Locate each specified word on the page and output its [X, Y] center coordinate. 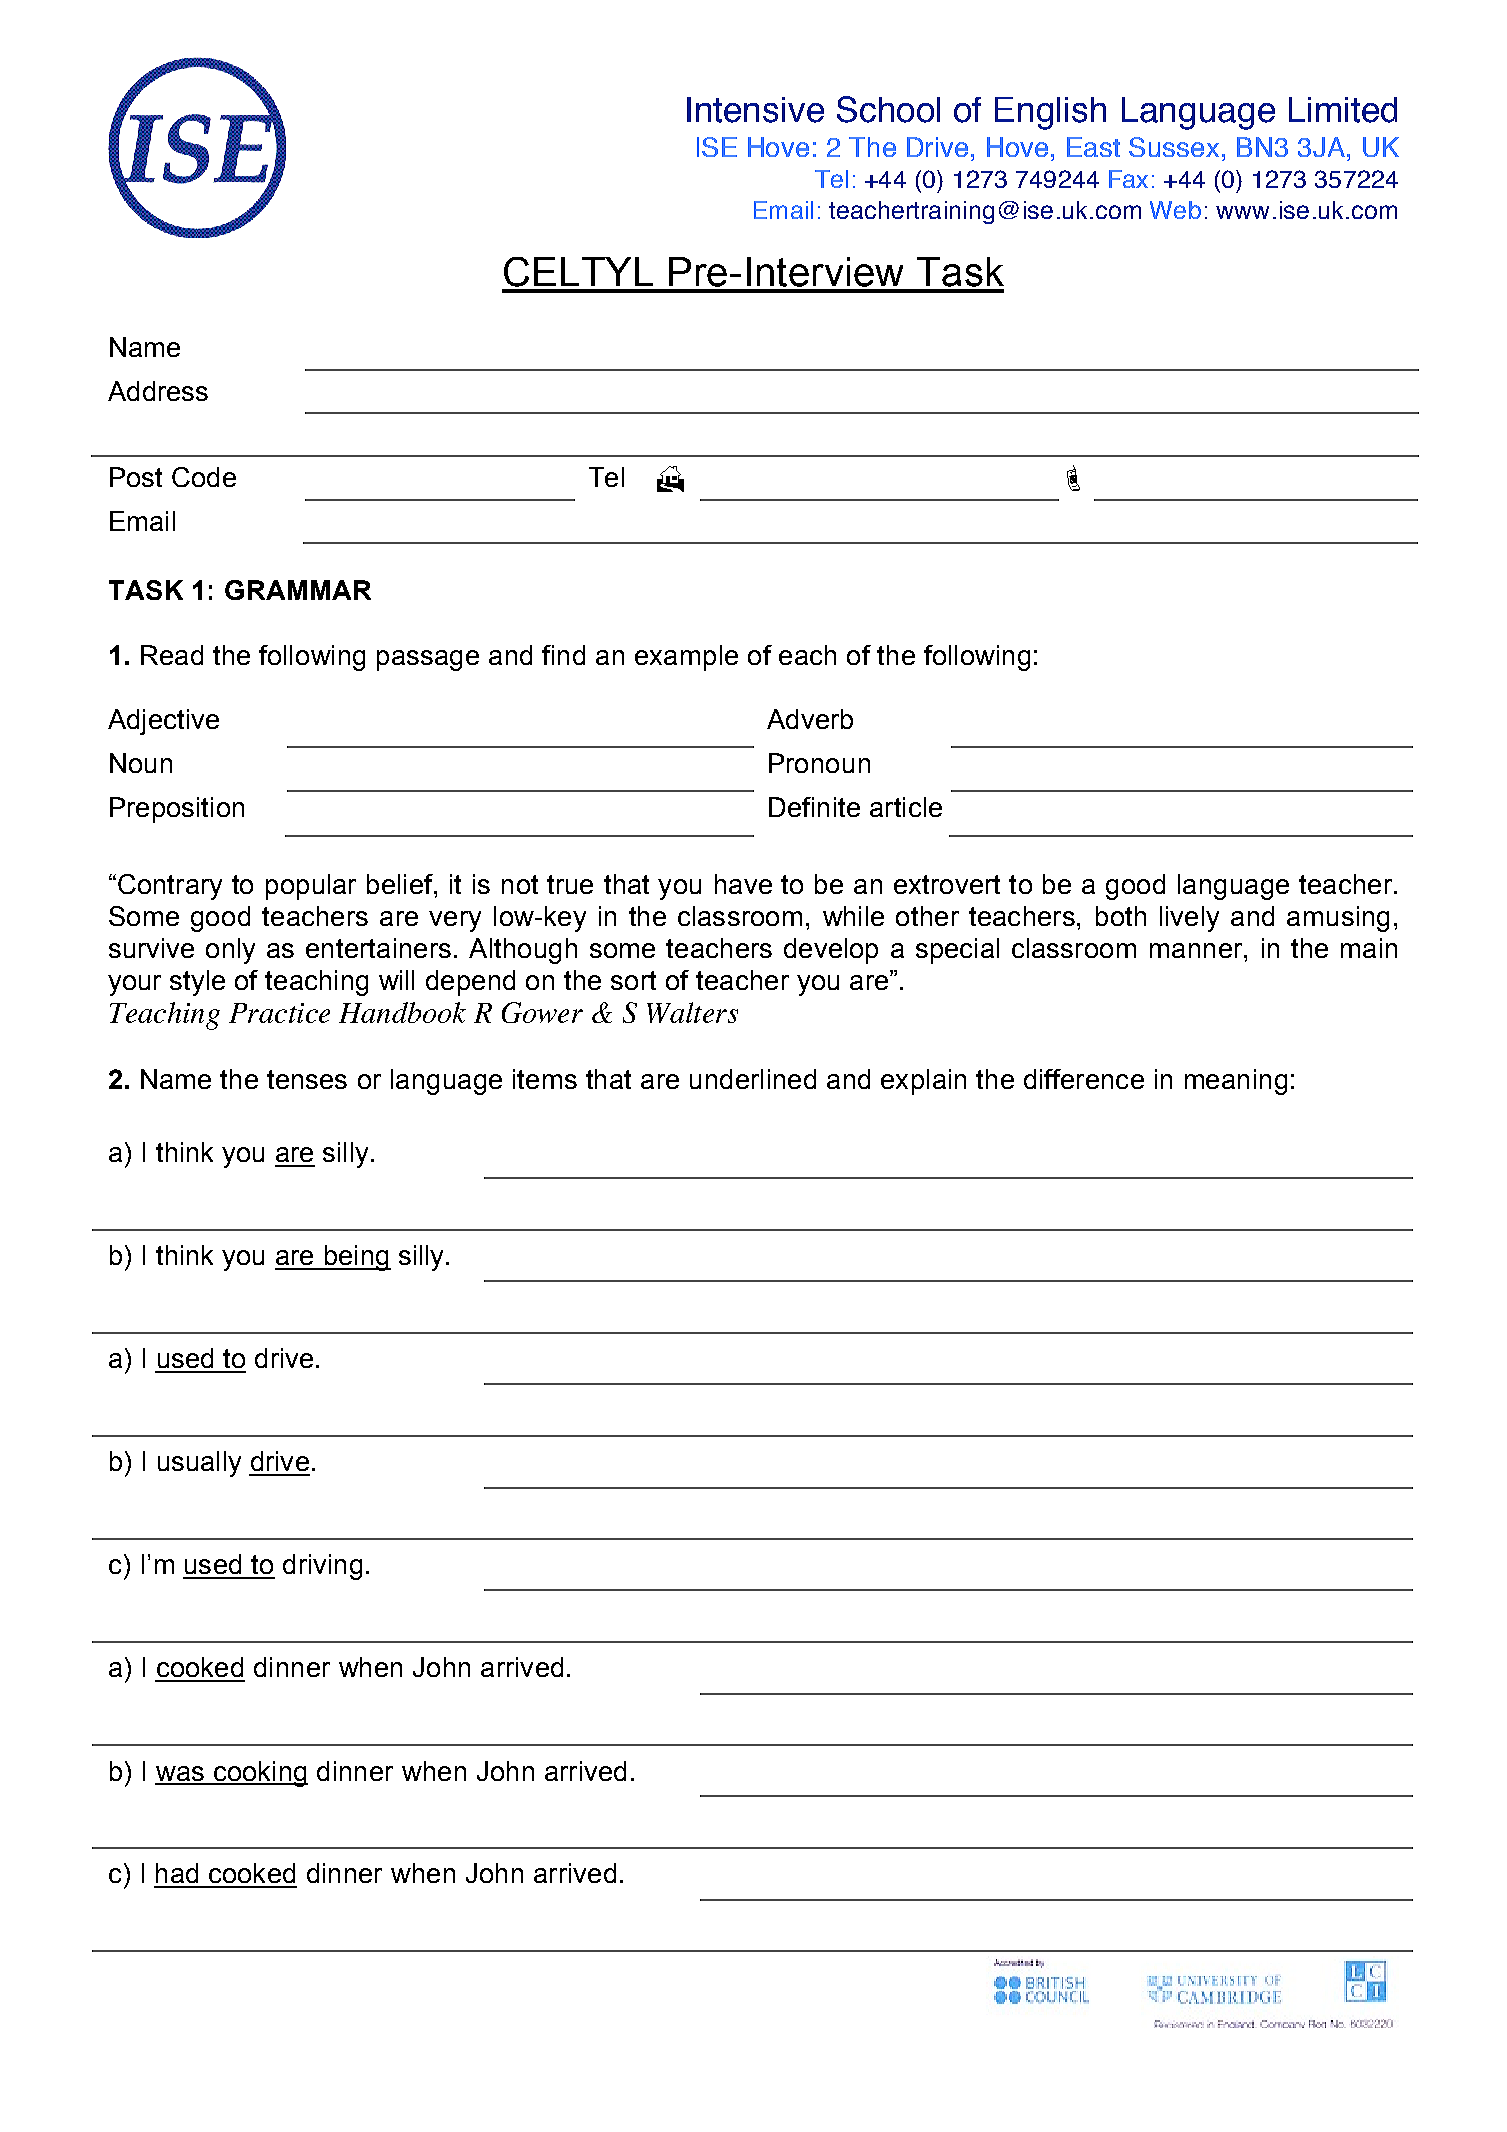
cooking [259, 1774]
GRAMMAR [298, 590]
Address [158, 391]
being [356, 1258]
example [686, 658]
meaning [1236, 1082]
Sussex [1174, 147]
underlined [753, 1079]
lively [1189, 919]
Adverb [810, 719]
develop [831, 951]
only [230, 951]
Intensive [755, 110]
